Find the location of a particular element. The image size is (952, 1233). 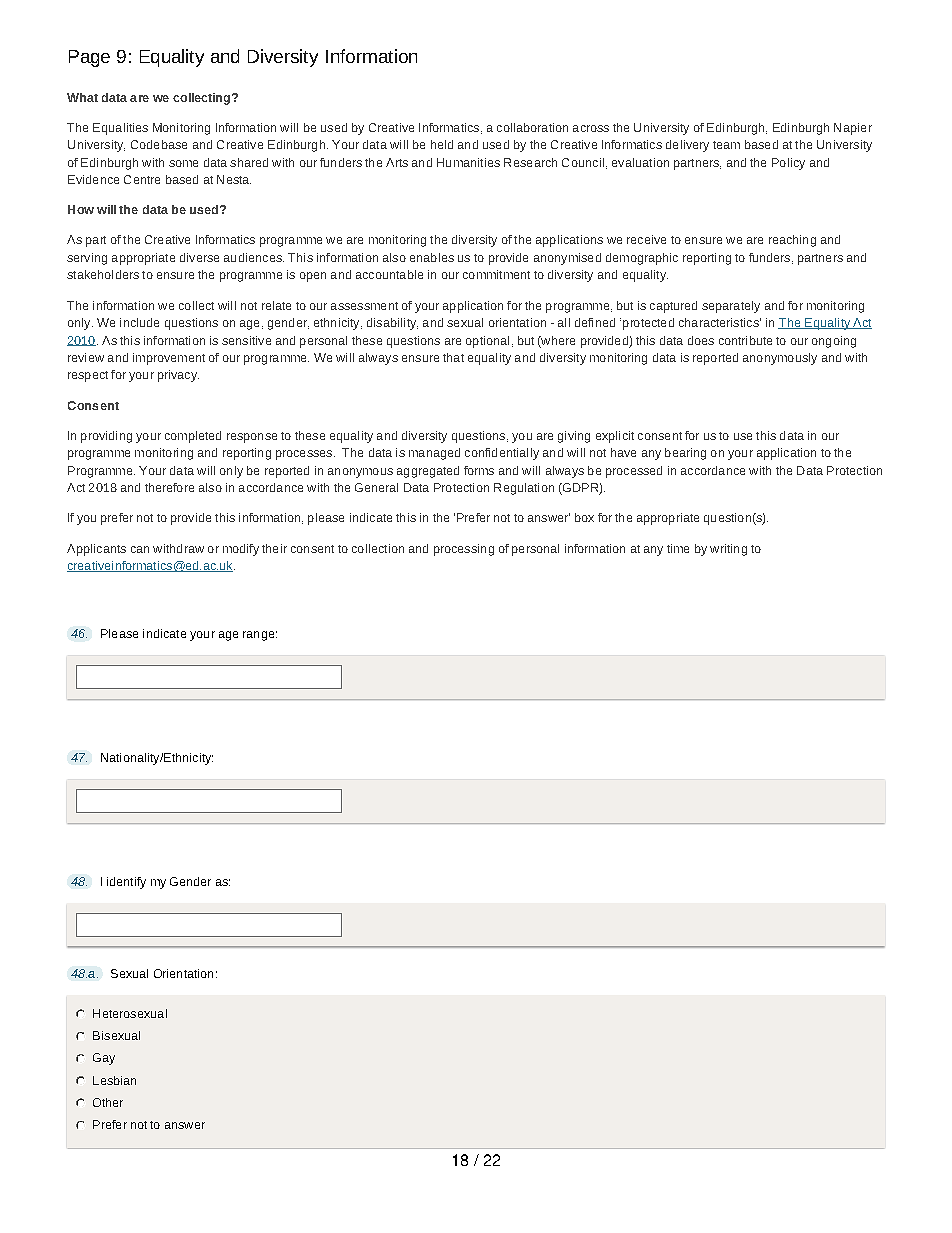

processing is located at coordinates (464, 550).
